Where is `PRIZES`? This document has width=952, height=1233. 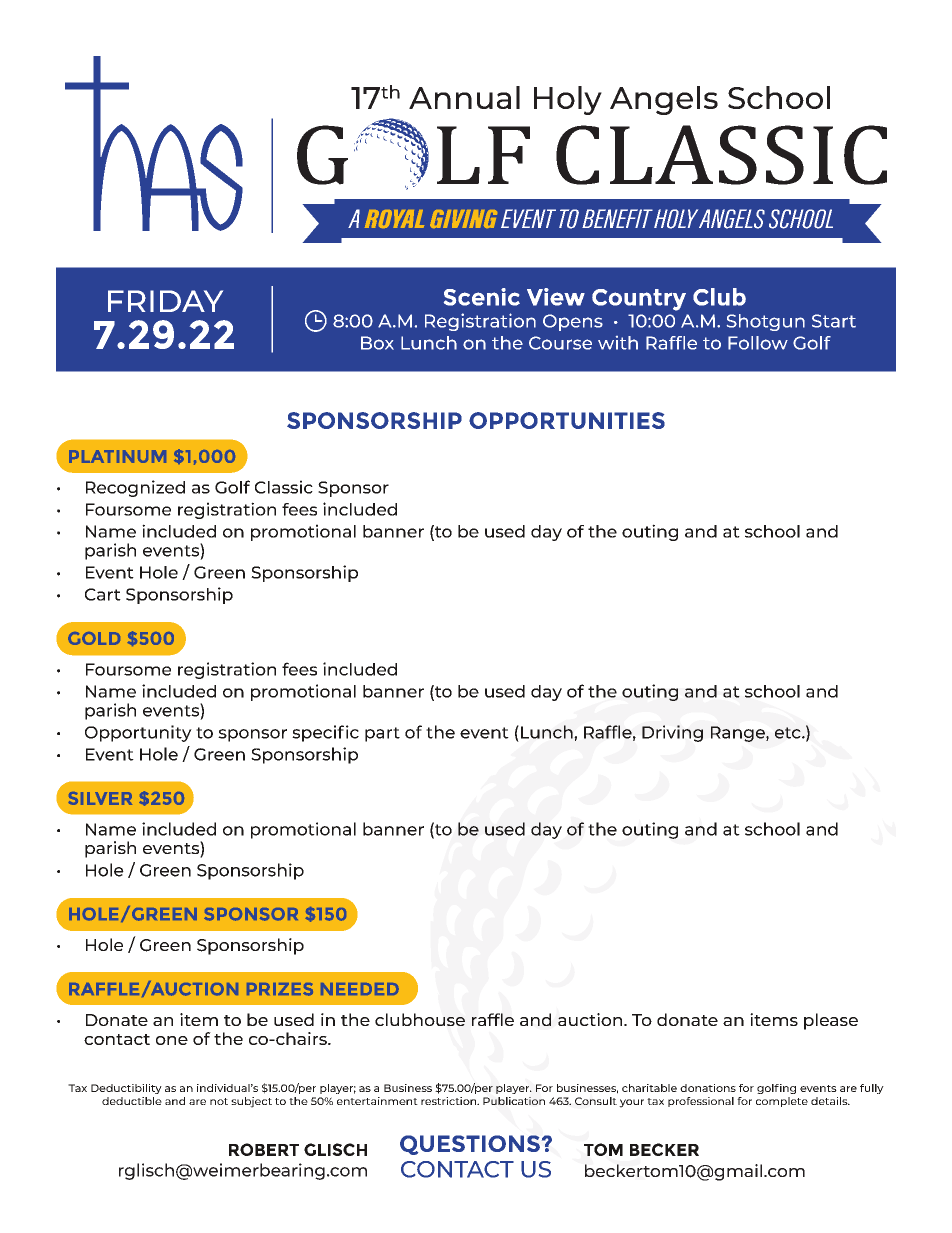
PRIZES is located at coordinates (280, 989).
